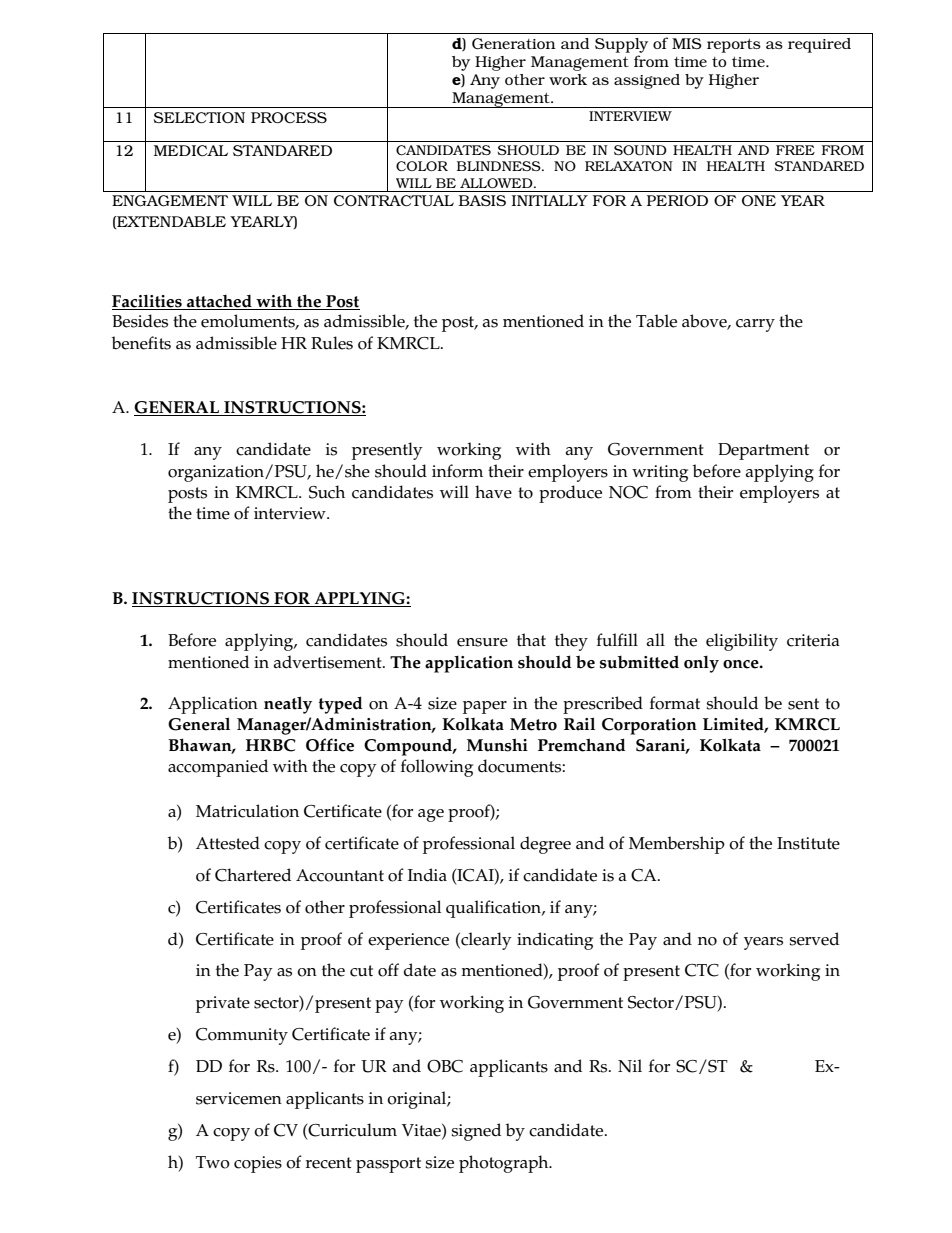 The height and width of the document is (1233, 952). What do you see at coordinates (213, 1162) in the document?
I see `Two` at bounding box center [213, 1162].
